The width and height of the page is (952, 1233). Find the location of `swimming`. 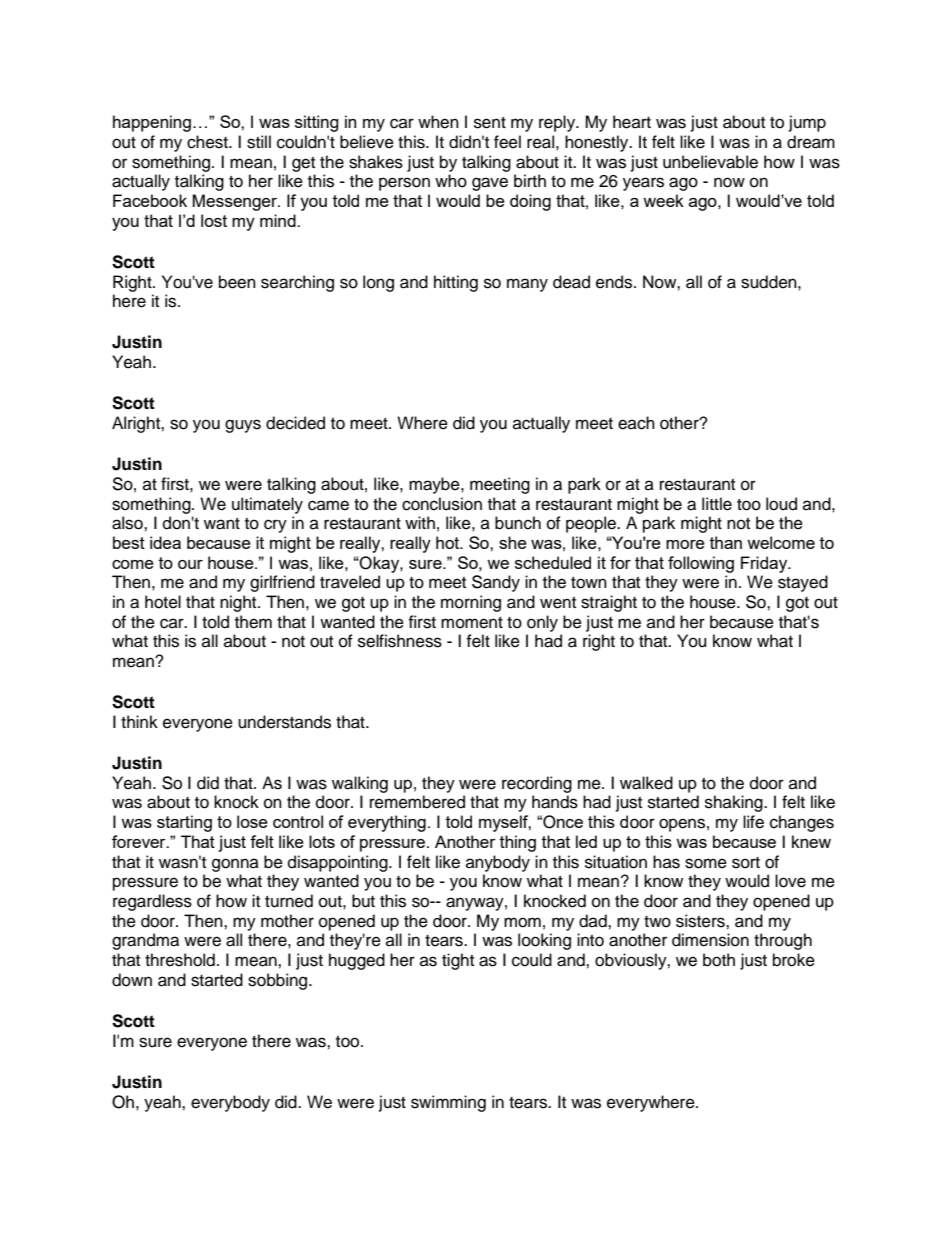

swimming is located at coordinates (448, 1103).
